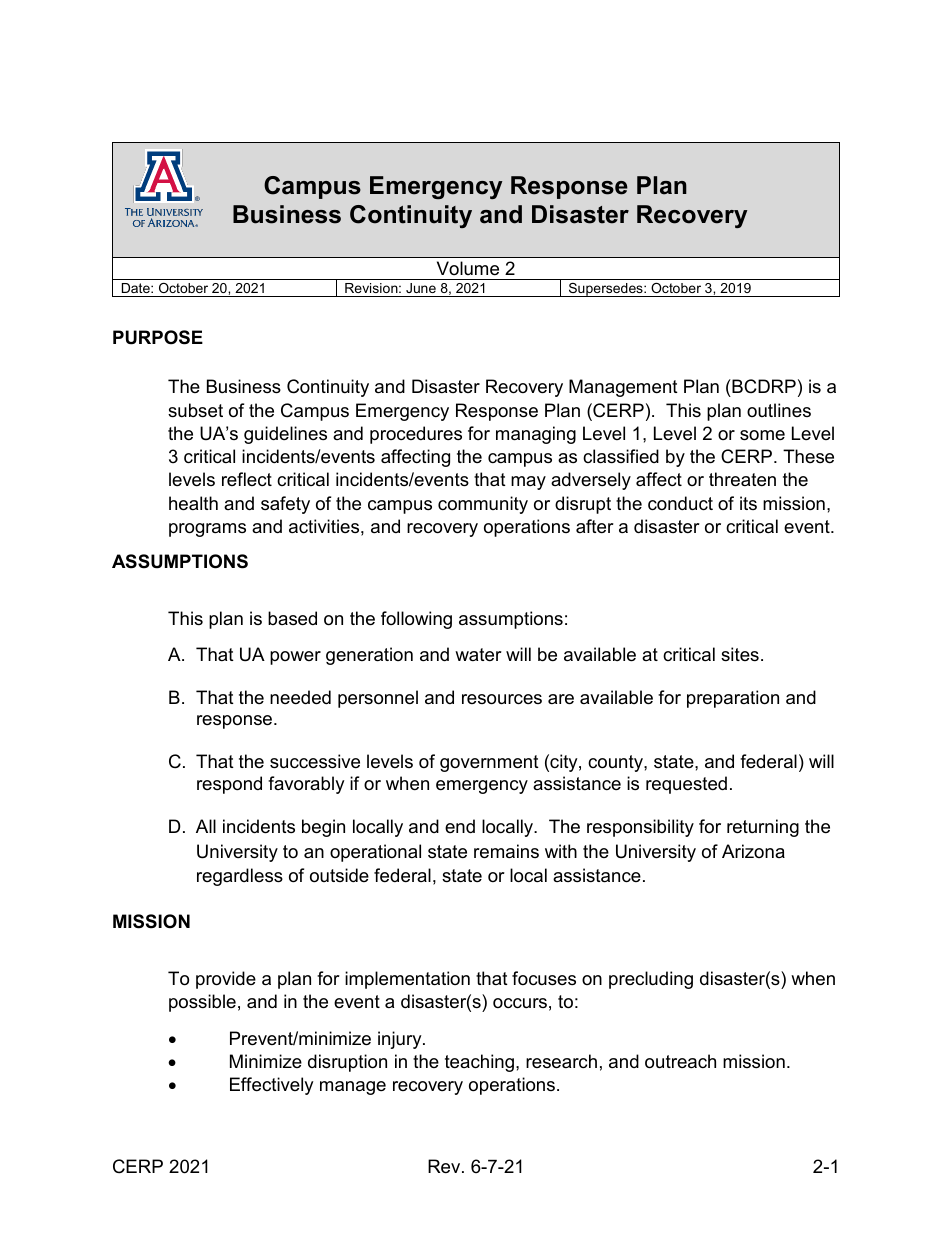  I want to click on outlines, so click(779, 410).
